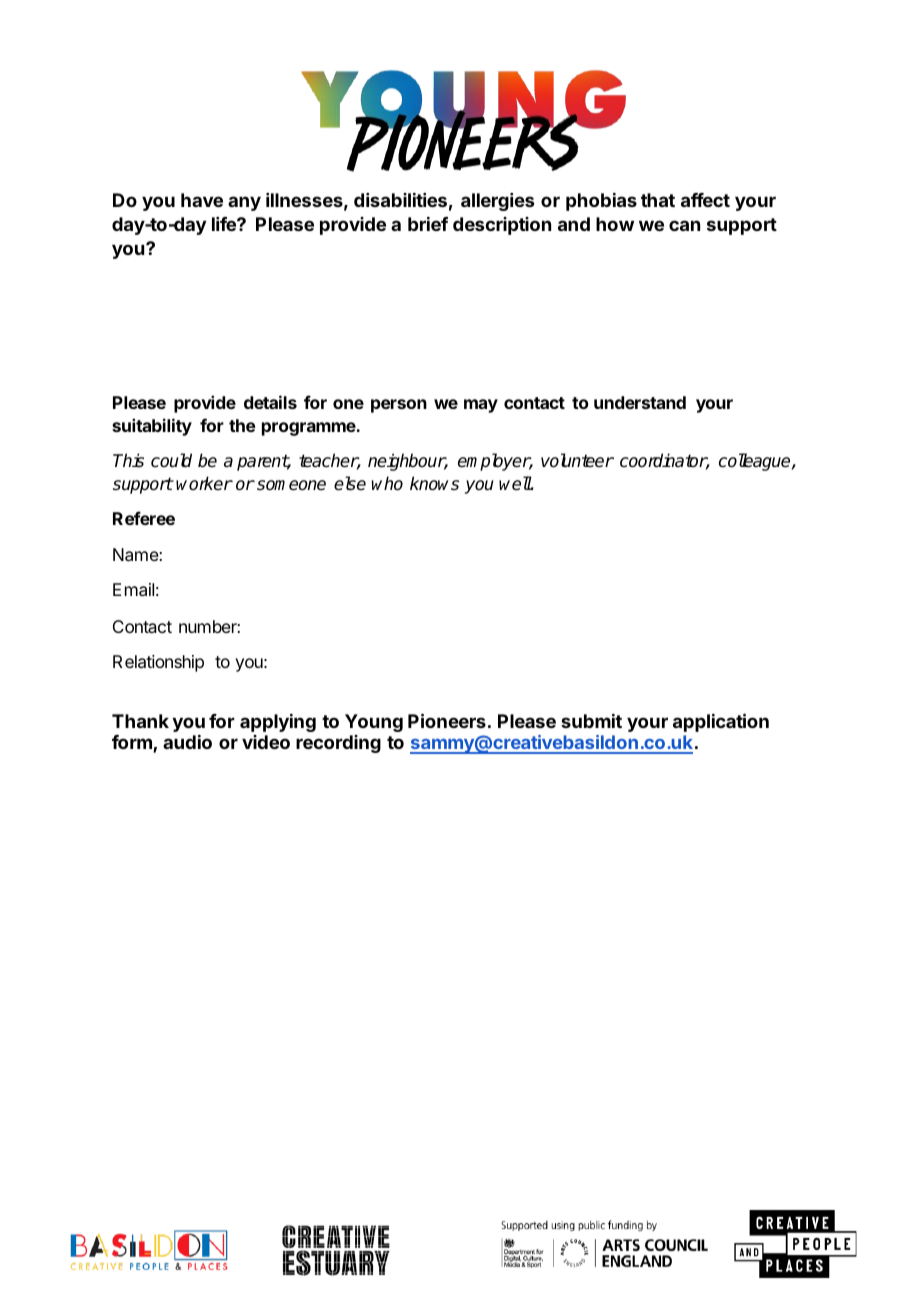  I want to click on audio, so click(187, 742).
